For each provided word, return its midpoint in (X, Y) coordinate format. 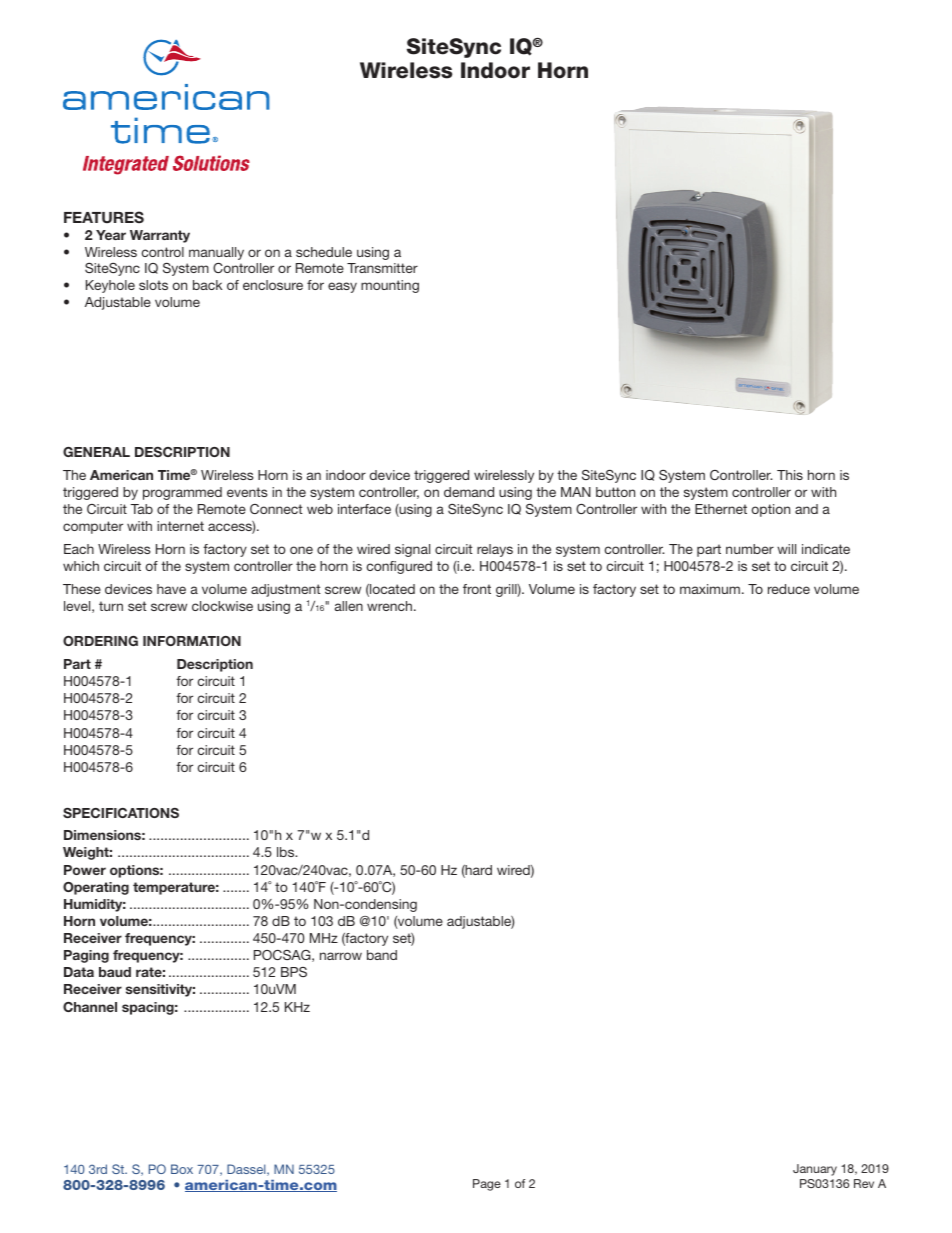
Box (182, 1169)
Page (487, 1185)
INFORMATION (192, 641)
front (477, 589)
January (815, 1170)
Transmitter (382, 268)
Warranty (160, 236)
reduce (789, 589)
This (790, 475)
